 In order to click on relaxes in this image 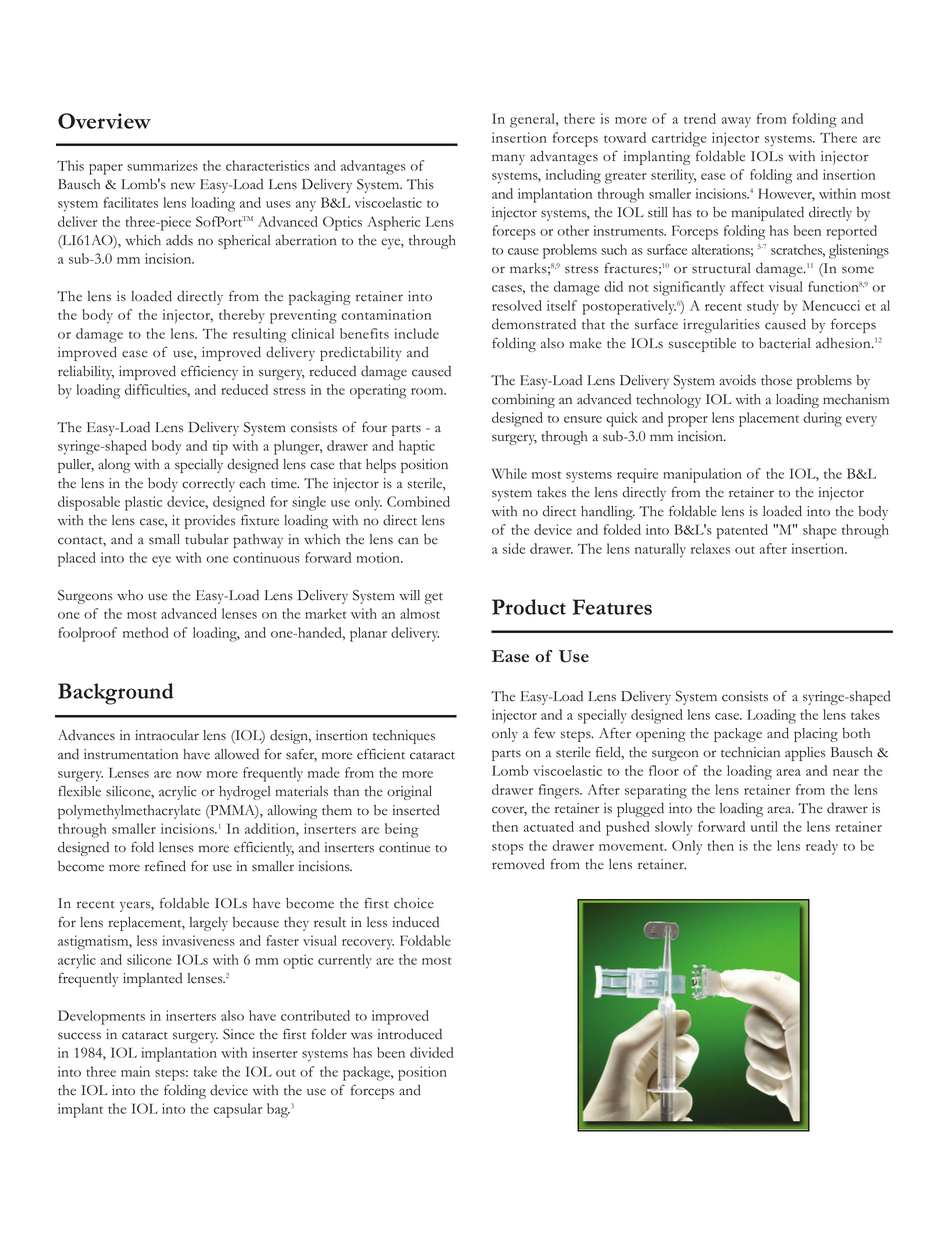, I will do `click(710, 548)`.
